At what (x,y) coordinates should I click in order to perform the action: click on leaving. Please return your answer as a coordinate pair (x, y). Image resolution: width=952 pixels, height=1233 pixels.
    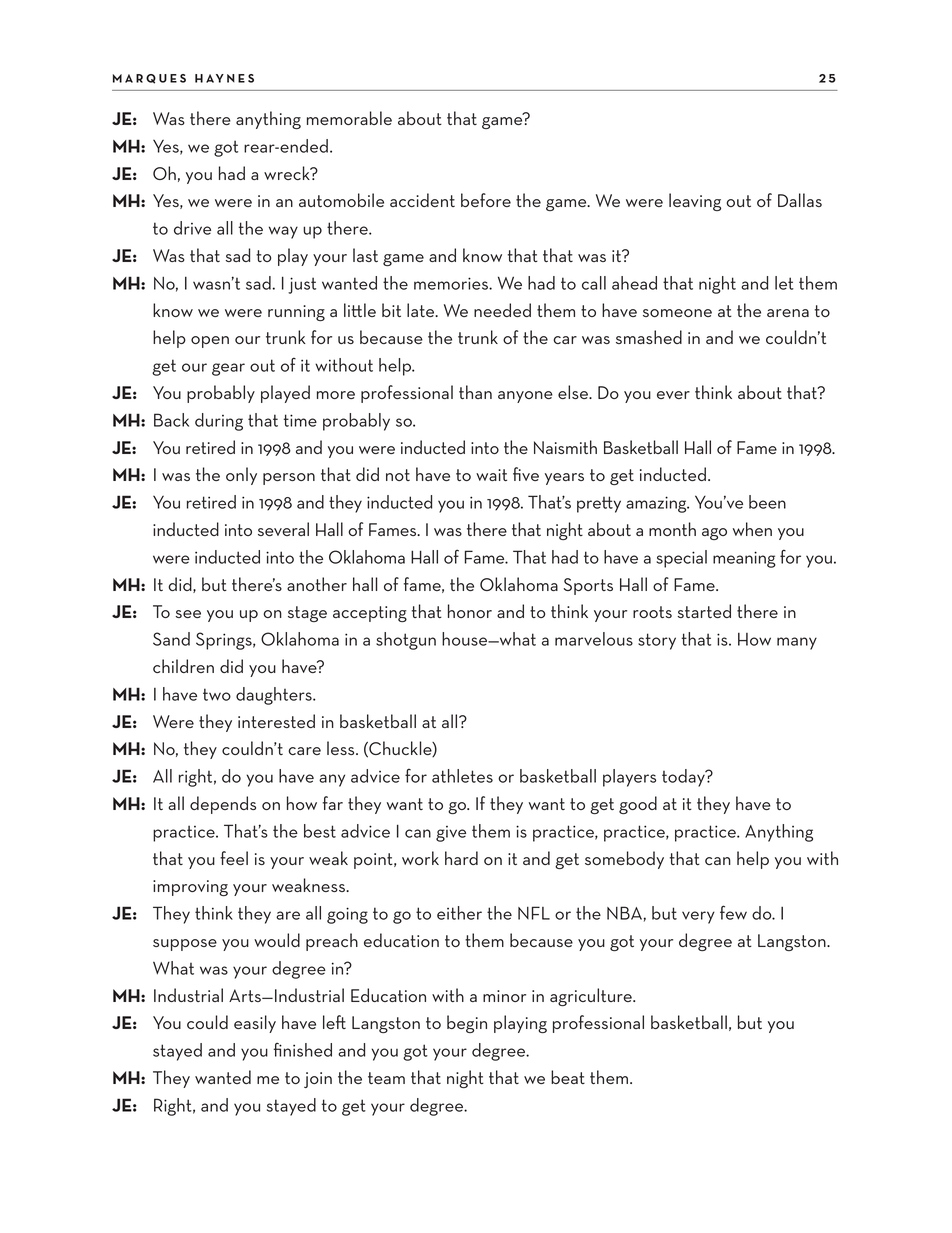
    Looking at the image, I should click on (695, 202).
